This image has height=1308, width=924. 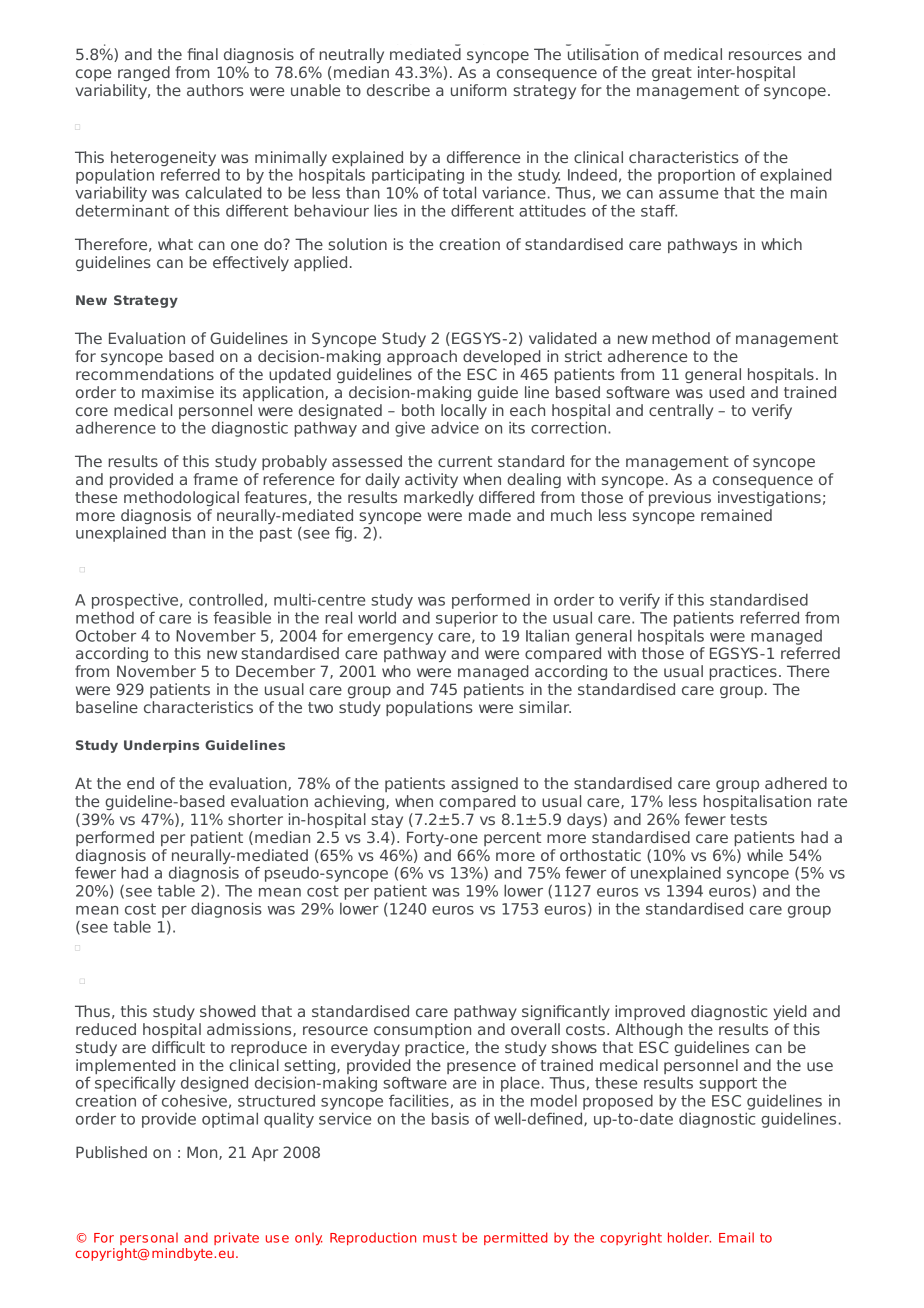 I want to click on while, so click(x=765, y=855).
